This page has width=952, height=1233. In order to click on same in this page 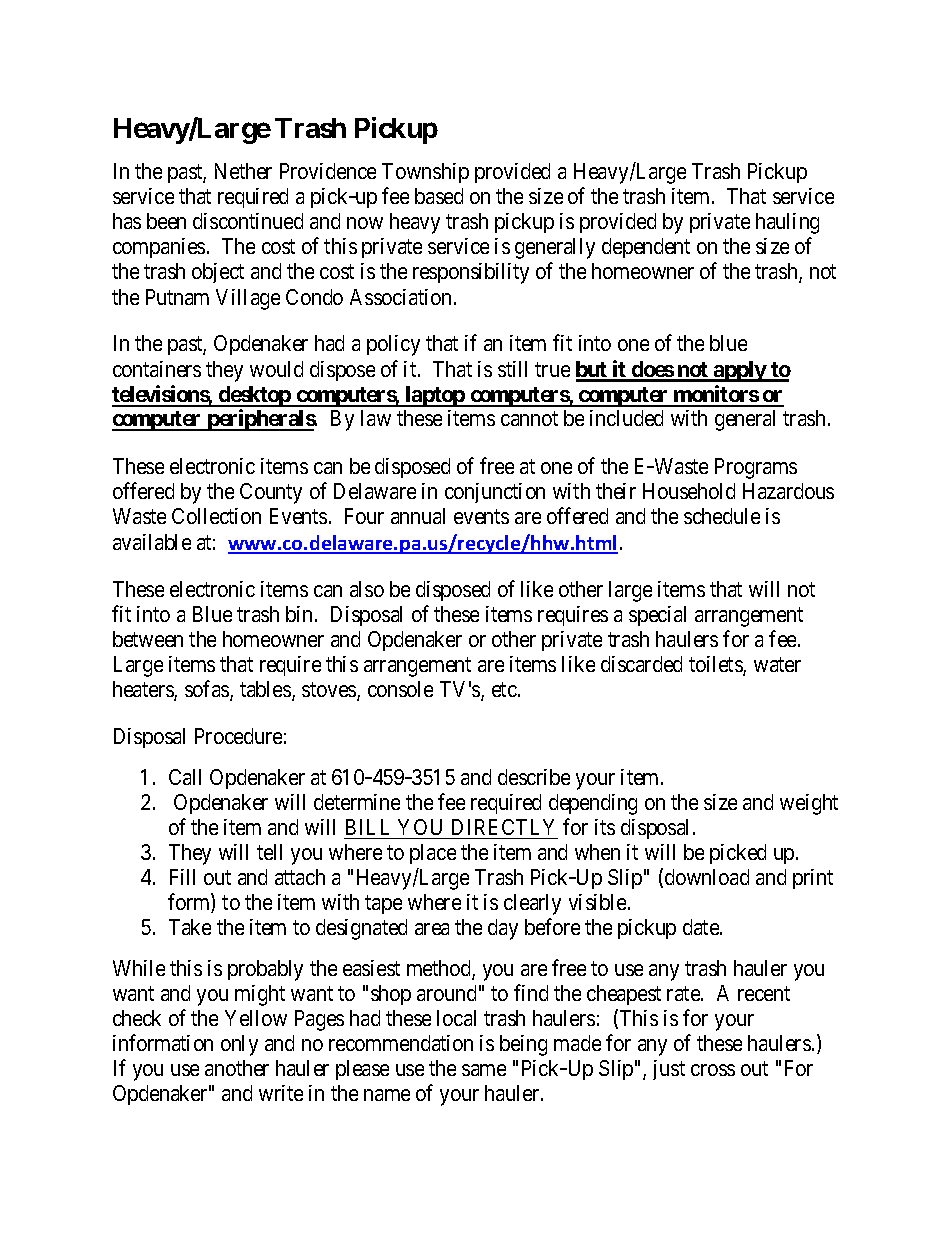, I will do `click(484, 1070)`.
